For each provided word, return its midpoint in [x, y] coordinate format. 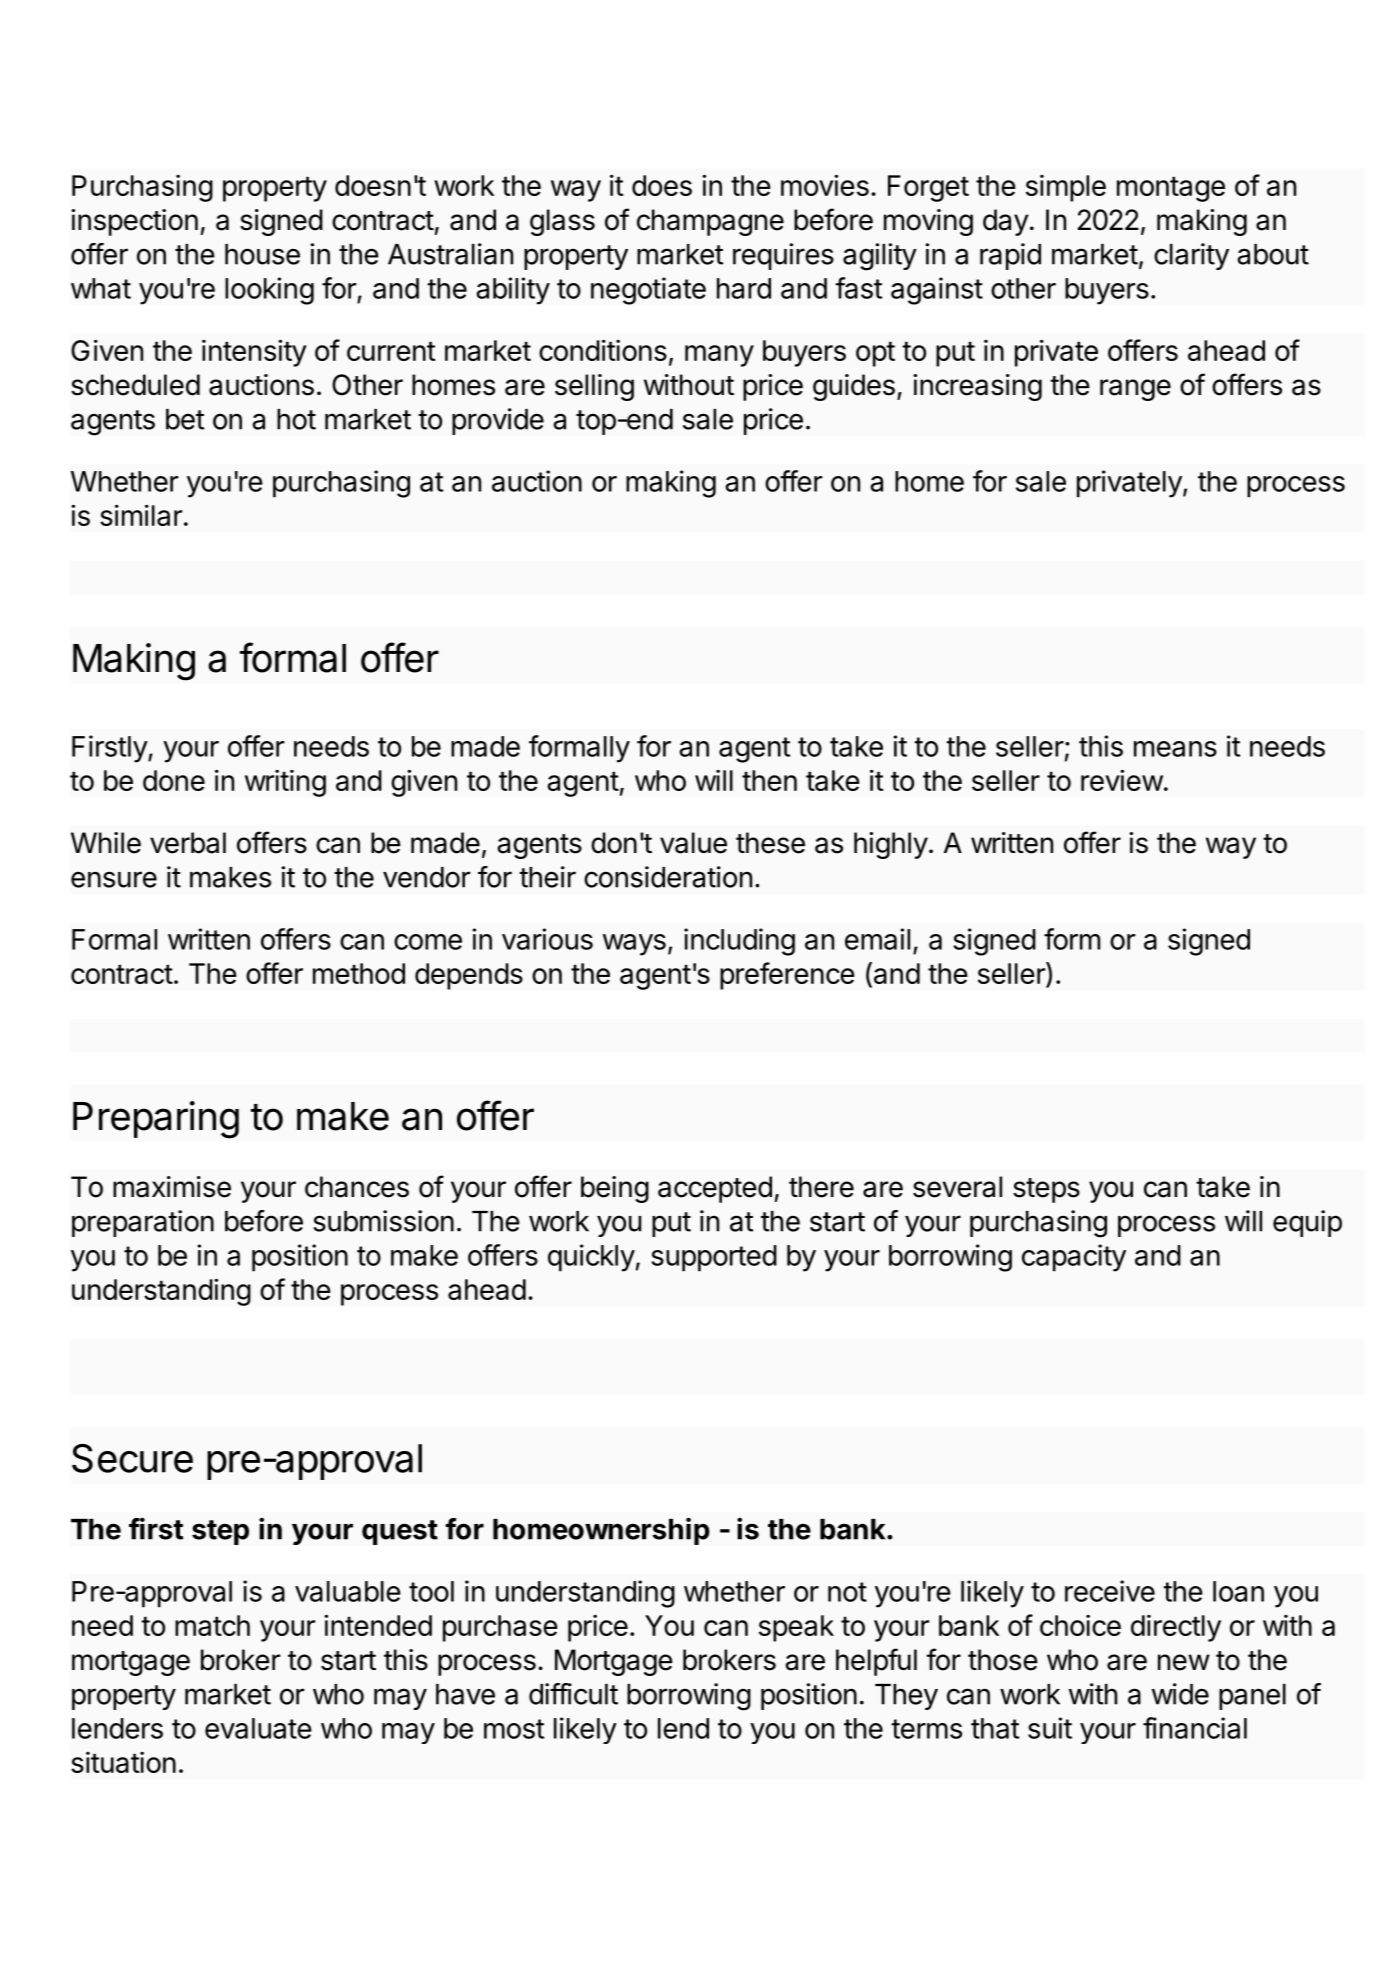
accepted [715, 1189]
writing [285, 783]
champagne [710, 222]
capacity [1074, 1258]
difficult [573, 1694]
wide [1180, 1694]
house [262, 254]
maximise [172, 1187]
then [769, 780]
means [1175, 749]
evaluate [258, 1728]
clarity [1191, 256]
